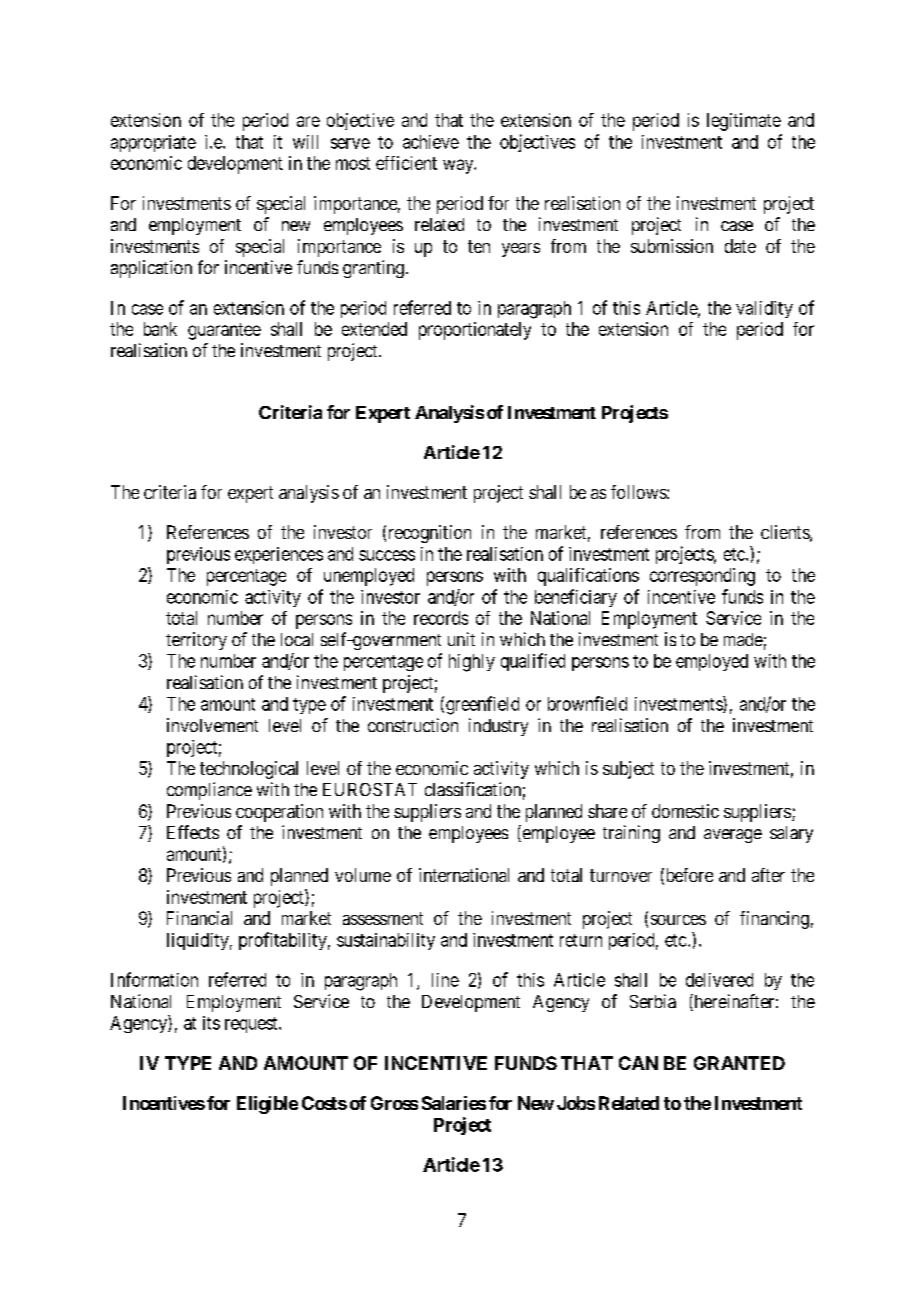  I want to click on its, so click(211, 1023).
